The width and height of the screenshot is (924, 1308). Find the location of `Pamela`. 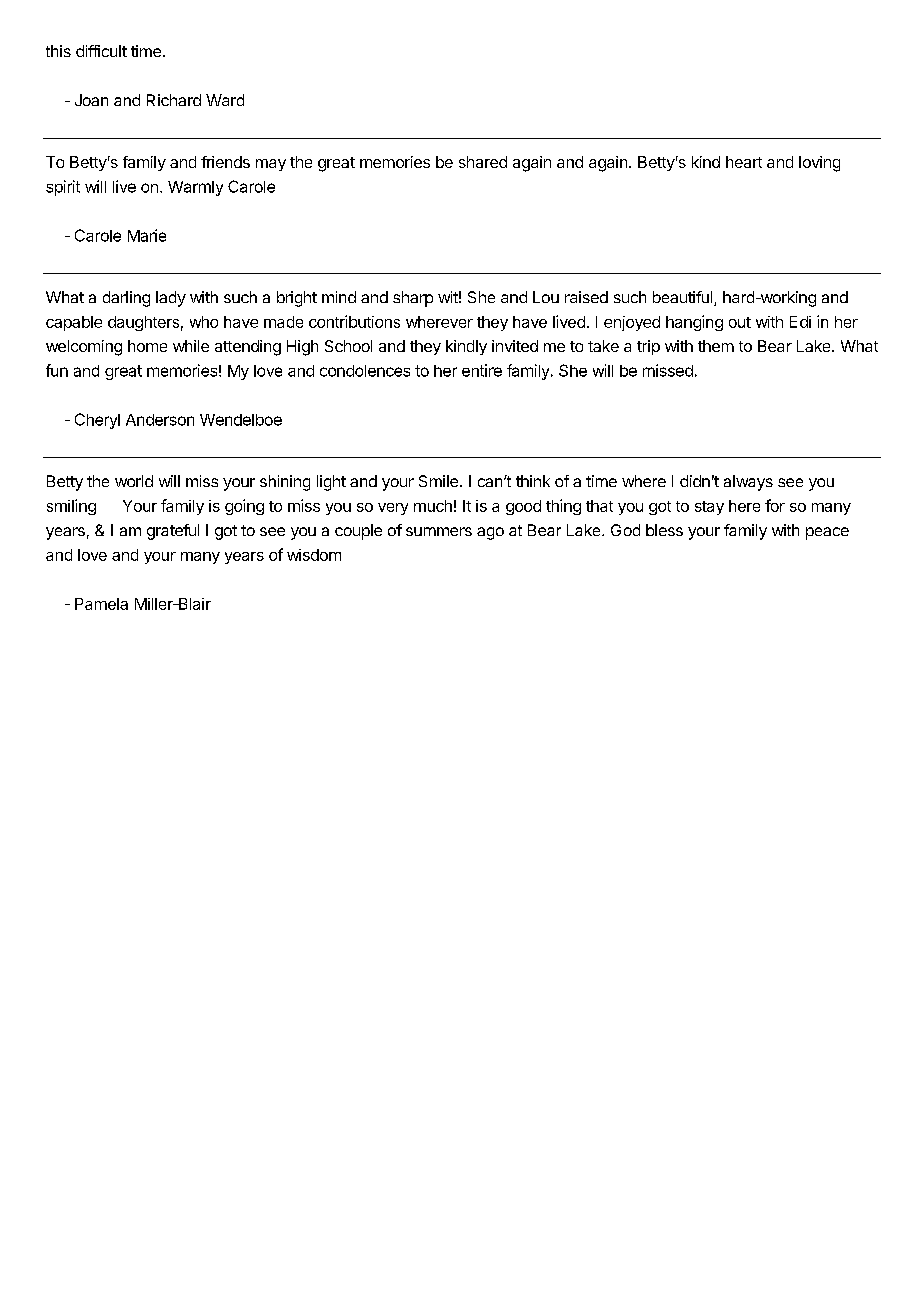

Pamela is located at coordinates (101, 604).
